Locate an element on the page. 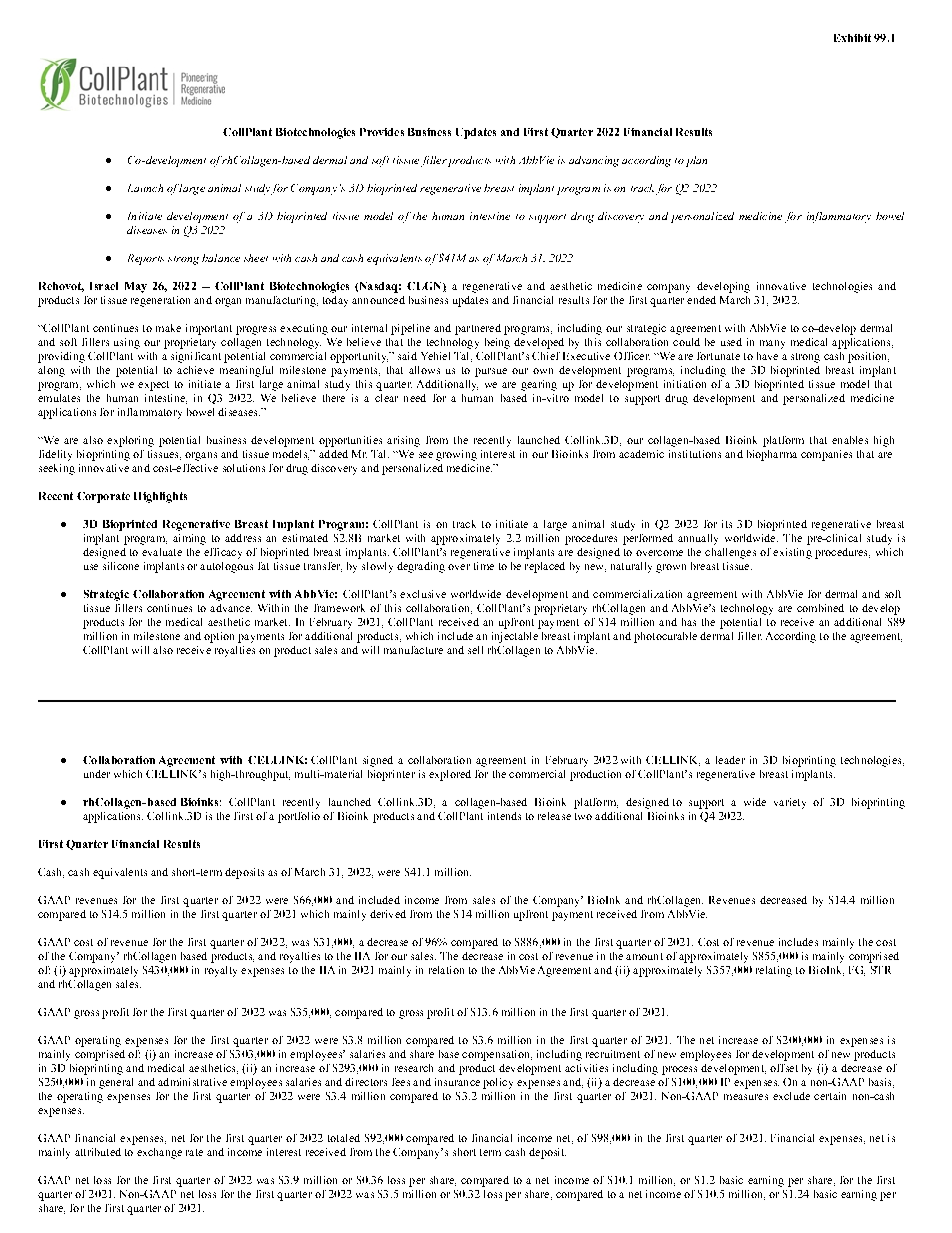 This document has width=952, height=1233. Exhibit is located at coordinates (852, 38).
